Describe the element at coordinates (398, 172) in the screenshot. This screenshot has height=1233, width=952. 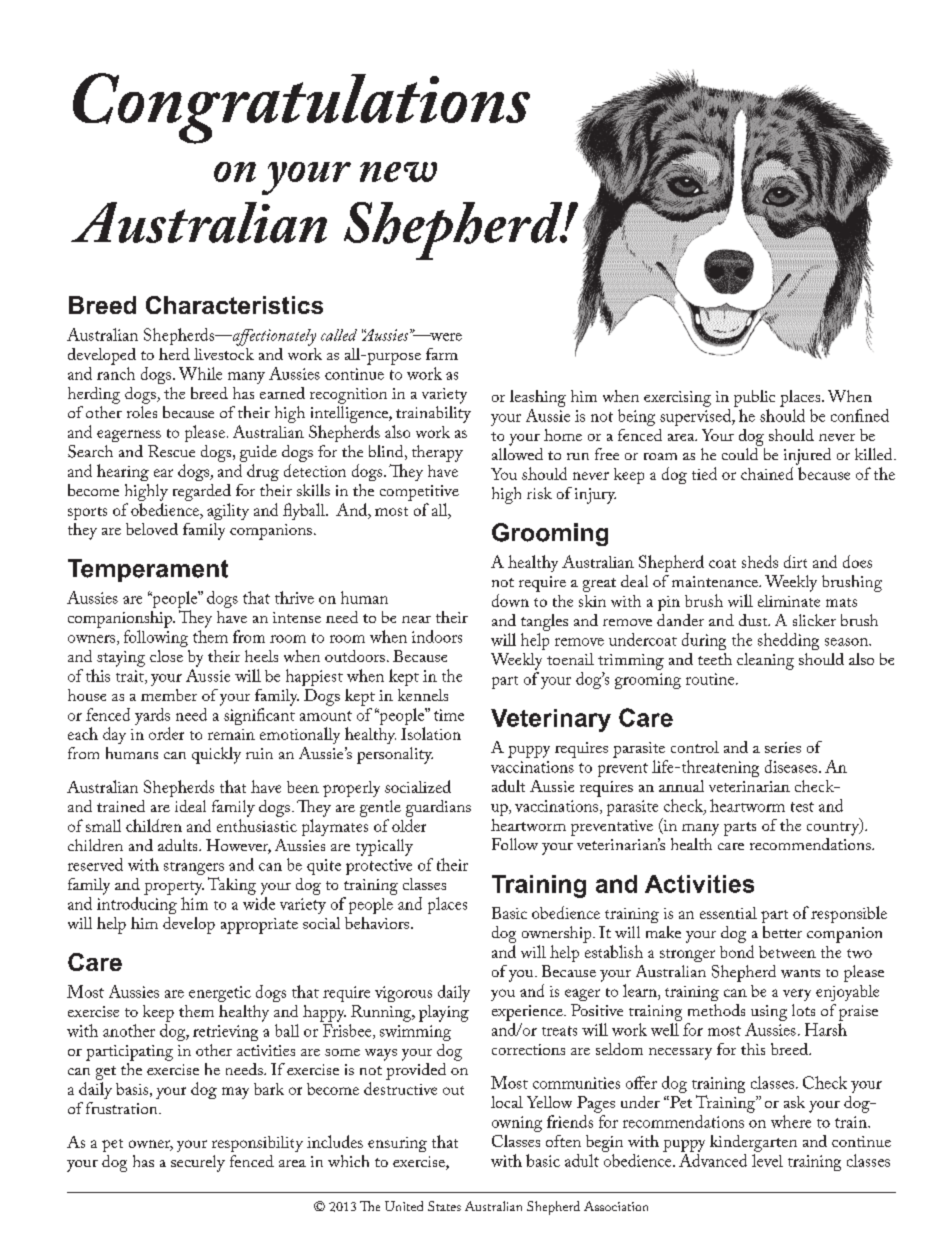
I see `new` at that location.
